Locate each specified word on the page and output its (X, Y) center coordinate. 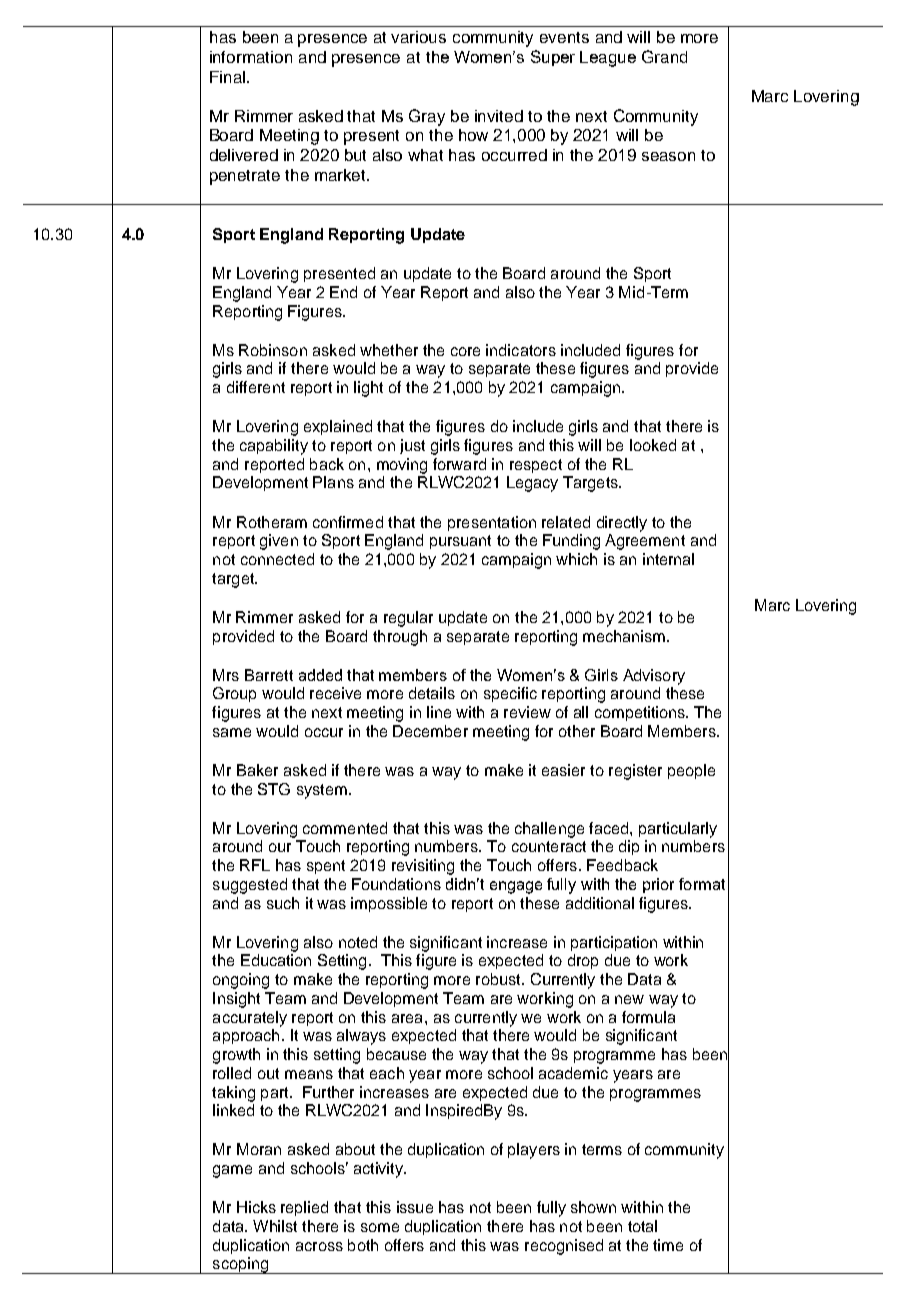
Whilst (275, 1226)
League (608, 59)
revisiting (423, 867)
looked (653, 445)
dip (629, 847)
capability (274, 447)
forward (459, 464)
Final (227, 77)
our (280, 847)
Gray (427, 117)
